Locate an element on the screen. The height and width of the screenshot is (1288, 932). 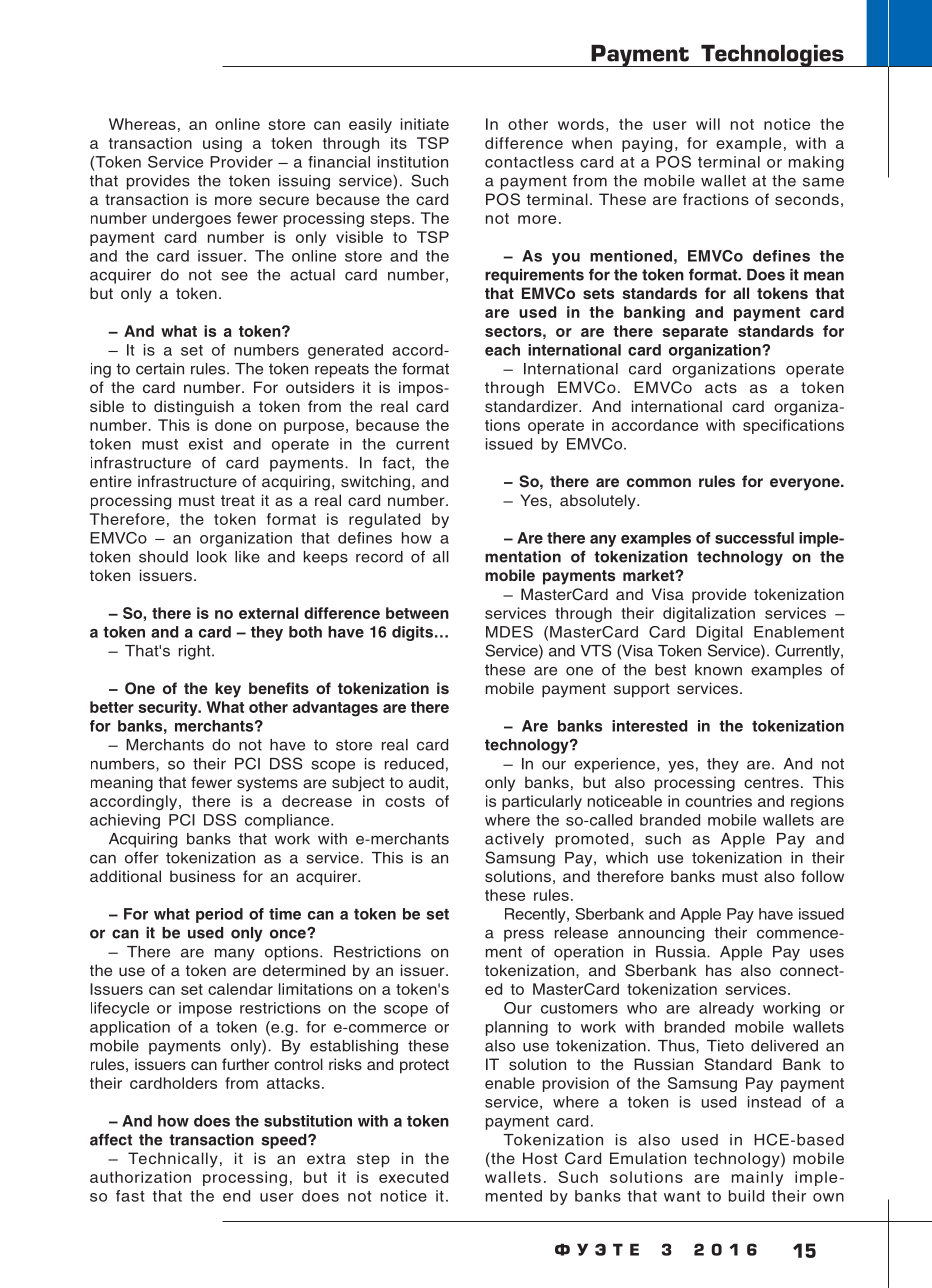
initiate is located at coordinates (425, 124).
